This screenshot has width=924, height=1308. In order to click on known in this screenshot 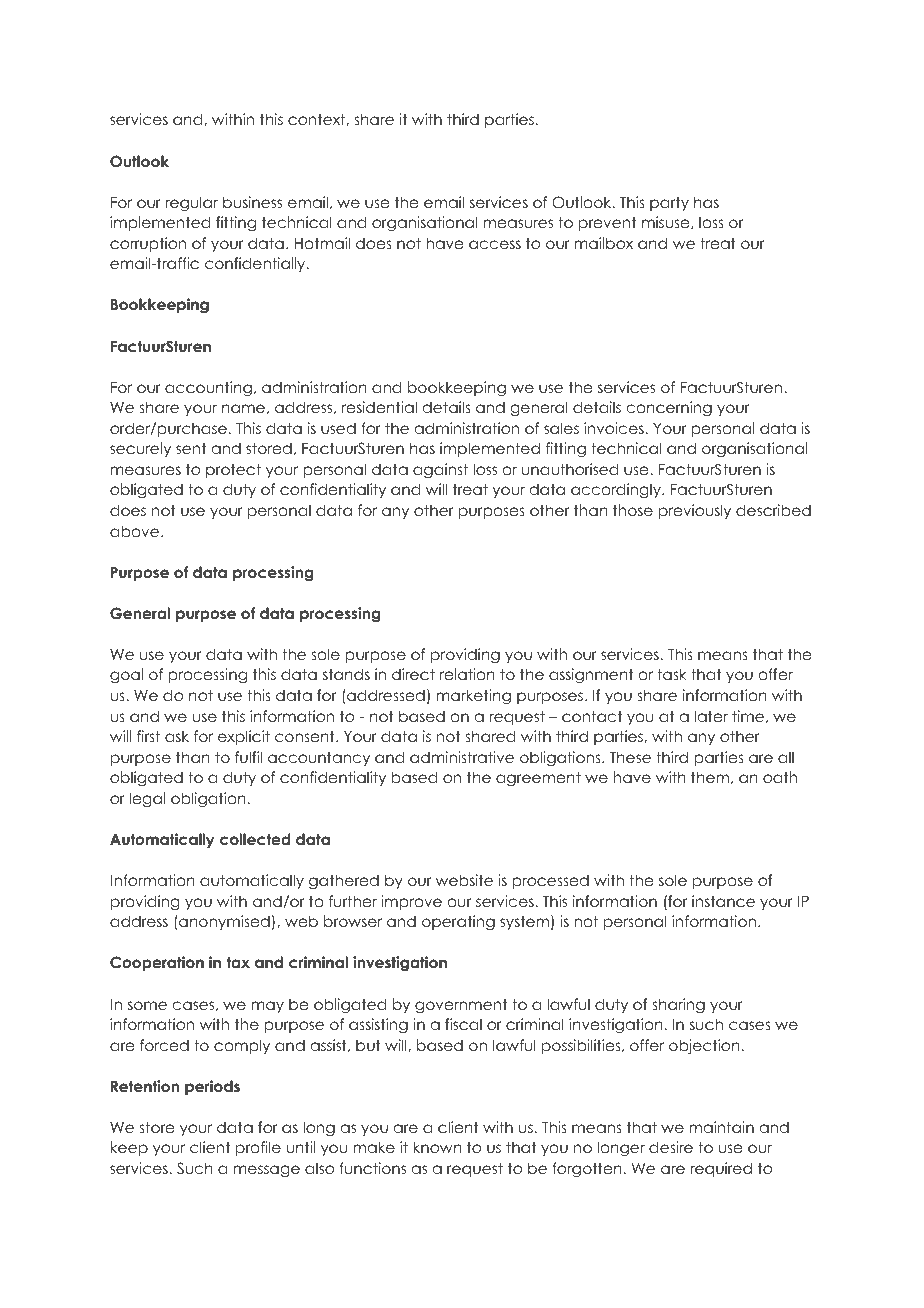, I will do `click(437, 1147)`.
